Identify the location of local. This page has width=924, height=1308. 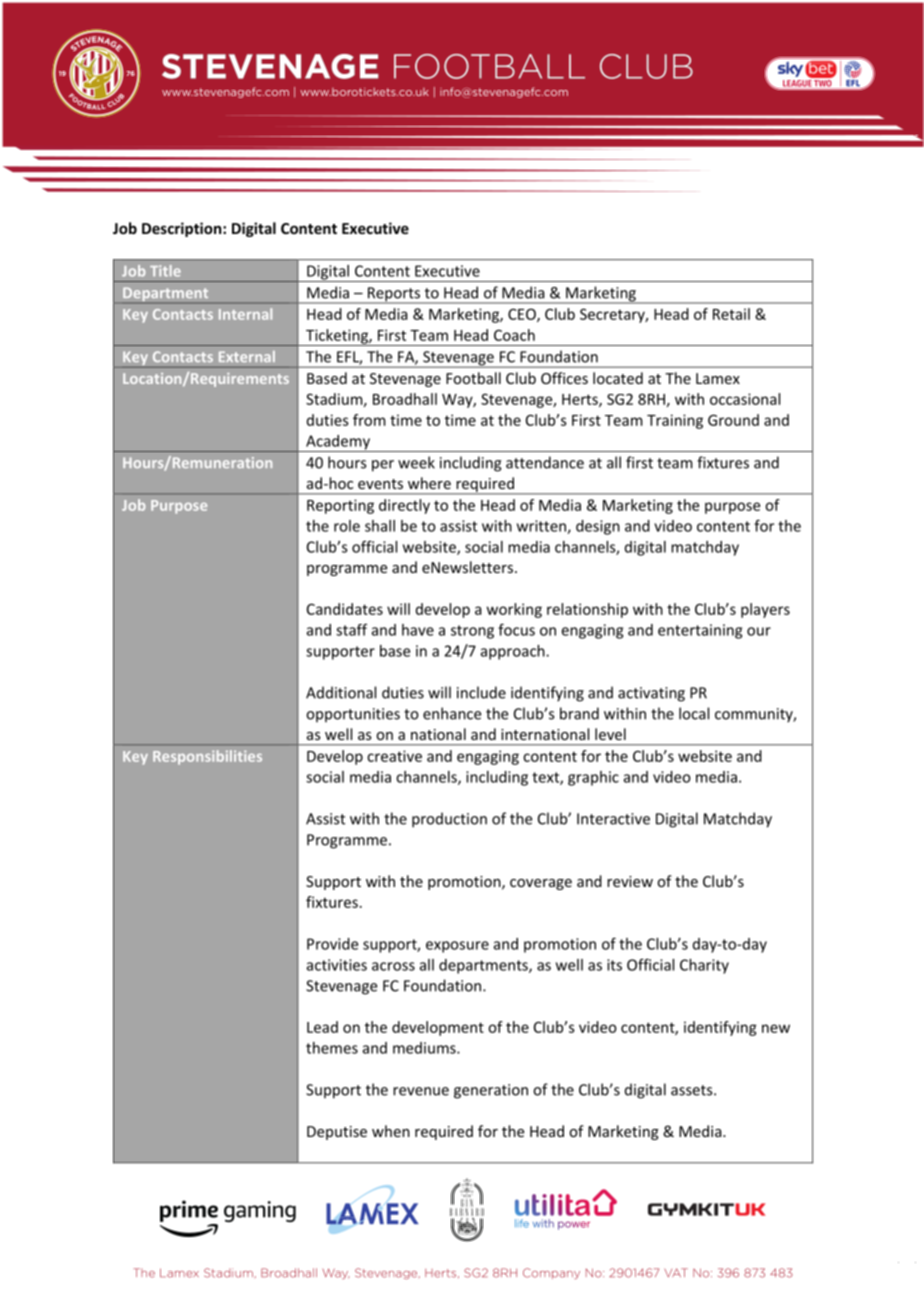
(694, 713).
